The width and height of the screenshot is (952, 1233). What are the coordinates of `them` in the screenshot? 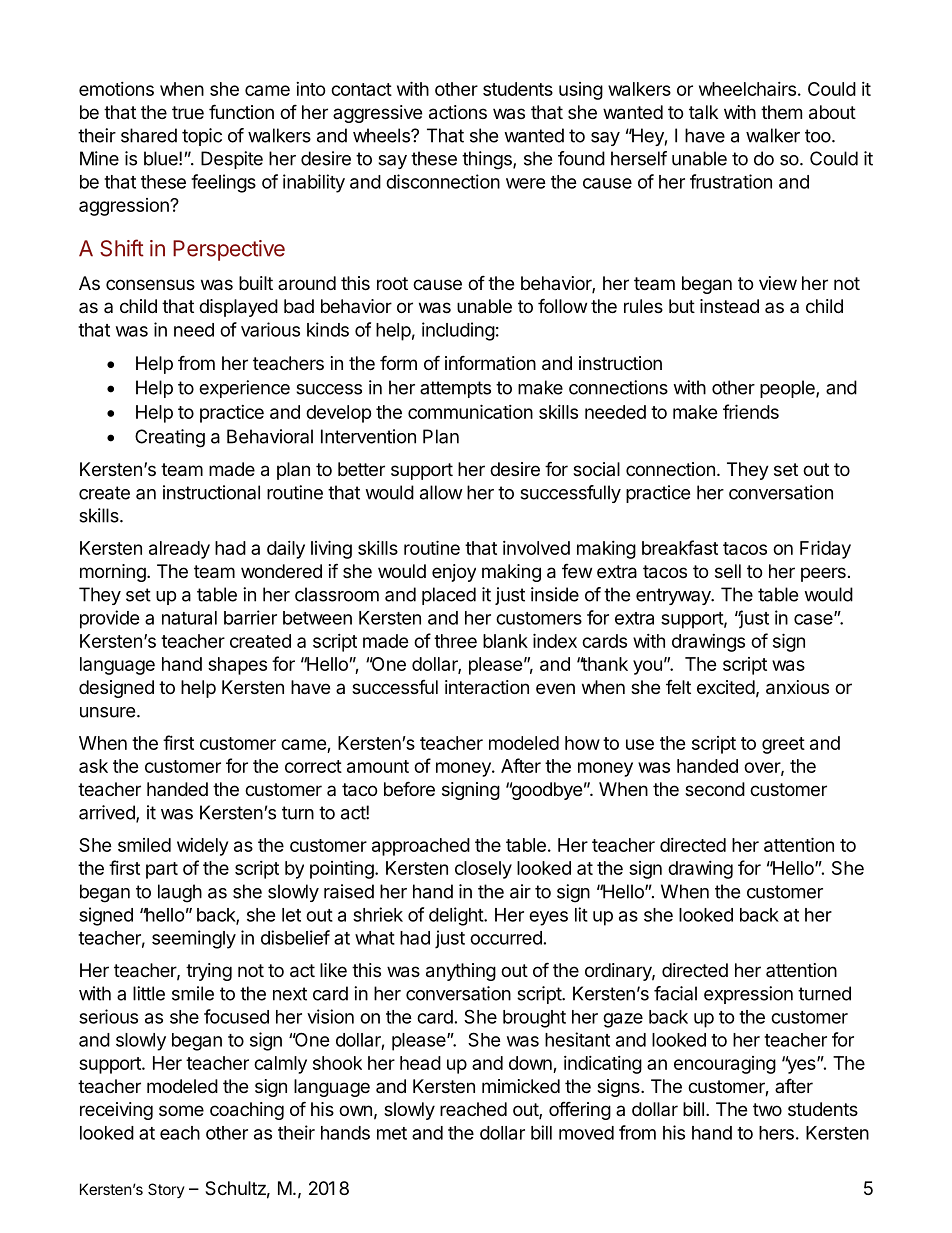 It's located at (781, 112).
